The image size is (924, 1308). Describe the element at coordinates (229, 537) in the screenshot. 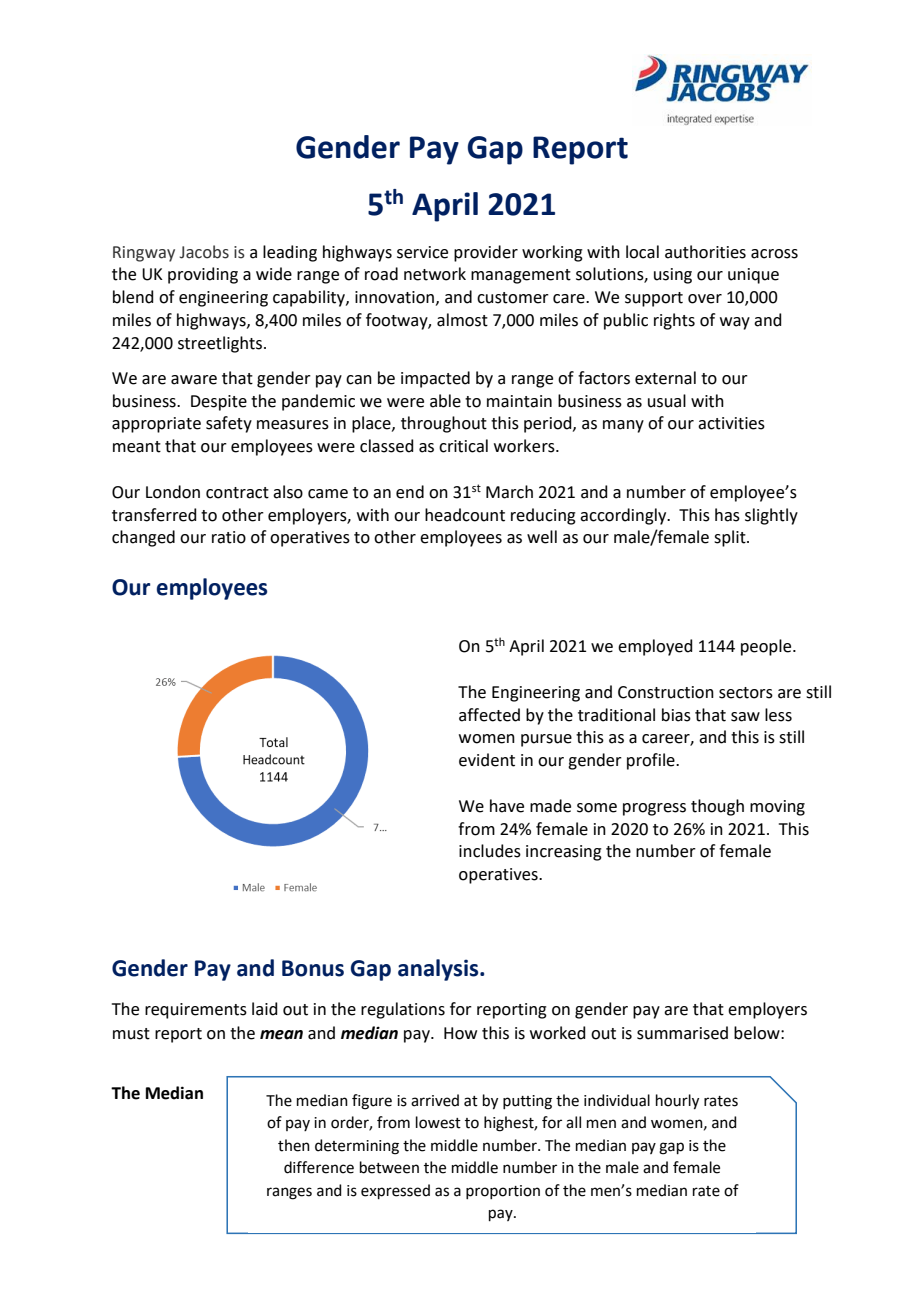

I see `ratio` at that location.
